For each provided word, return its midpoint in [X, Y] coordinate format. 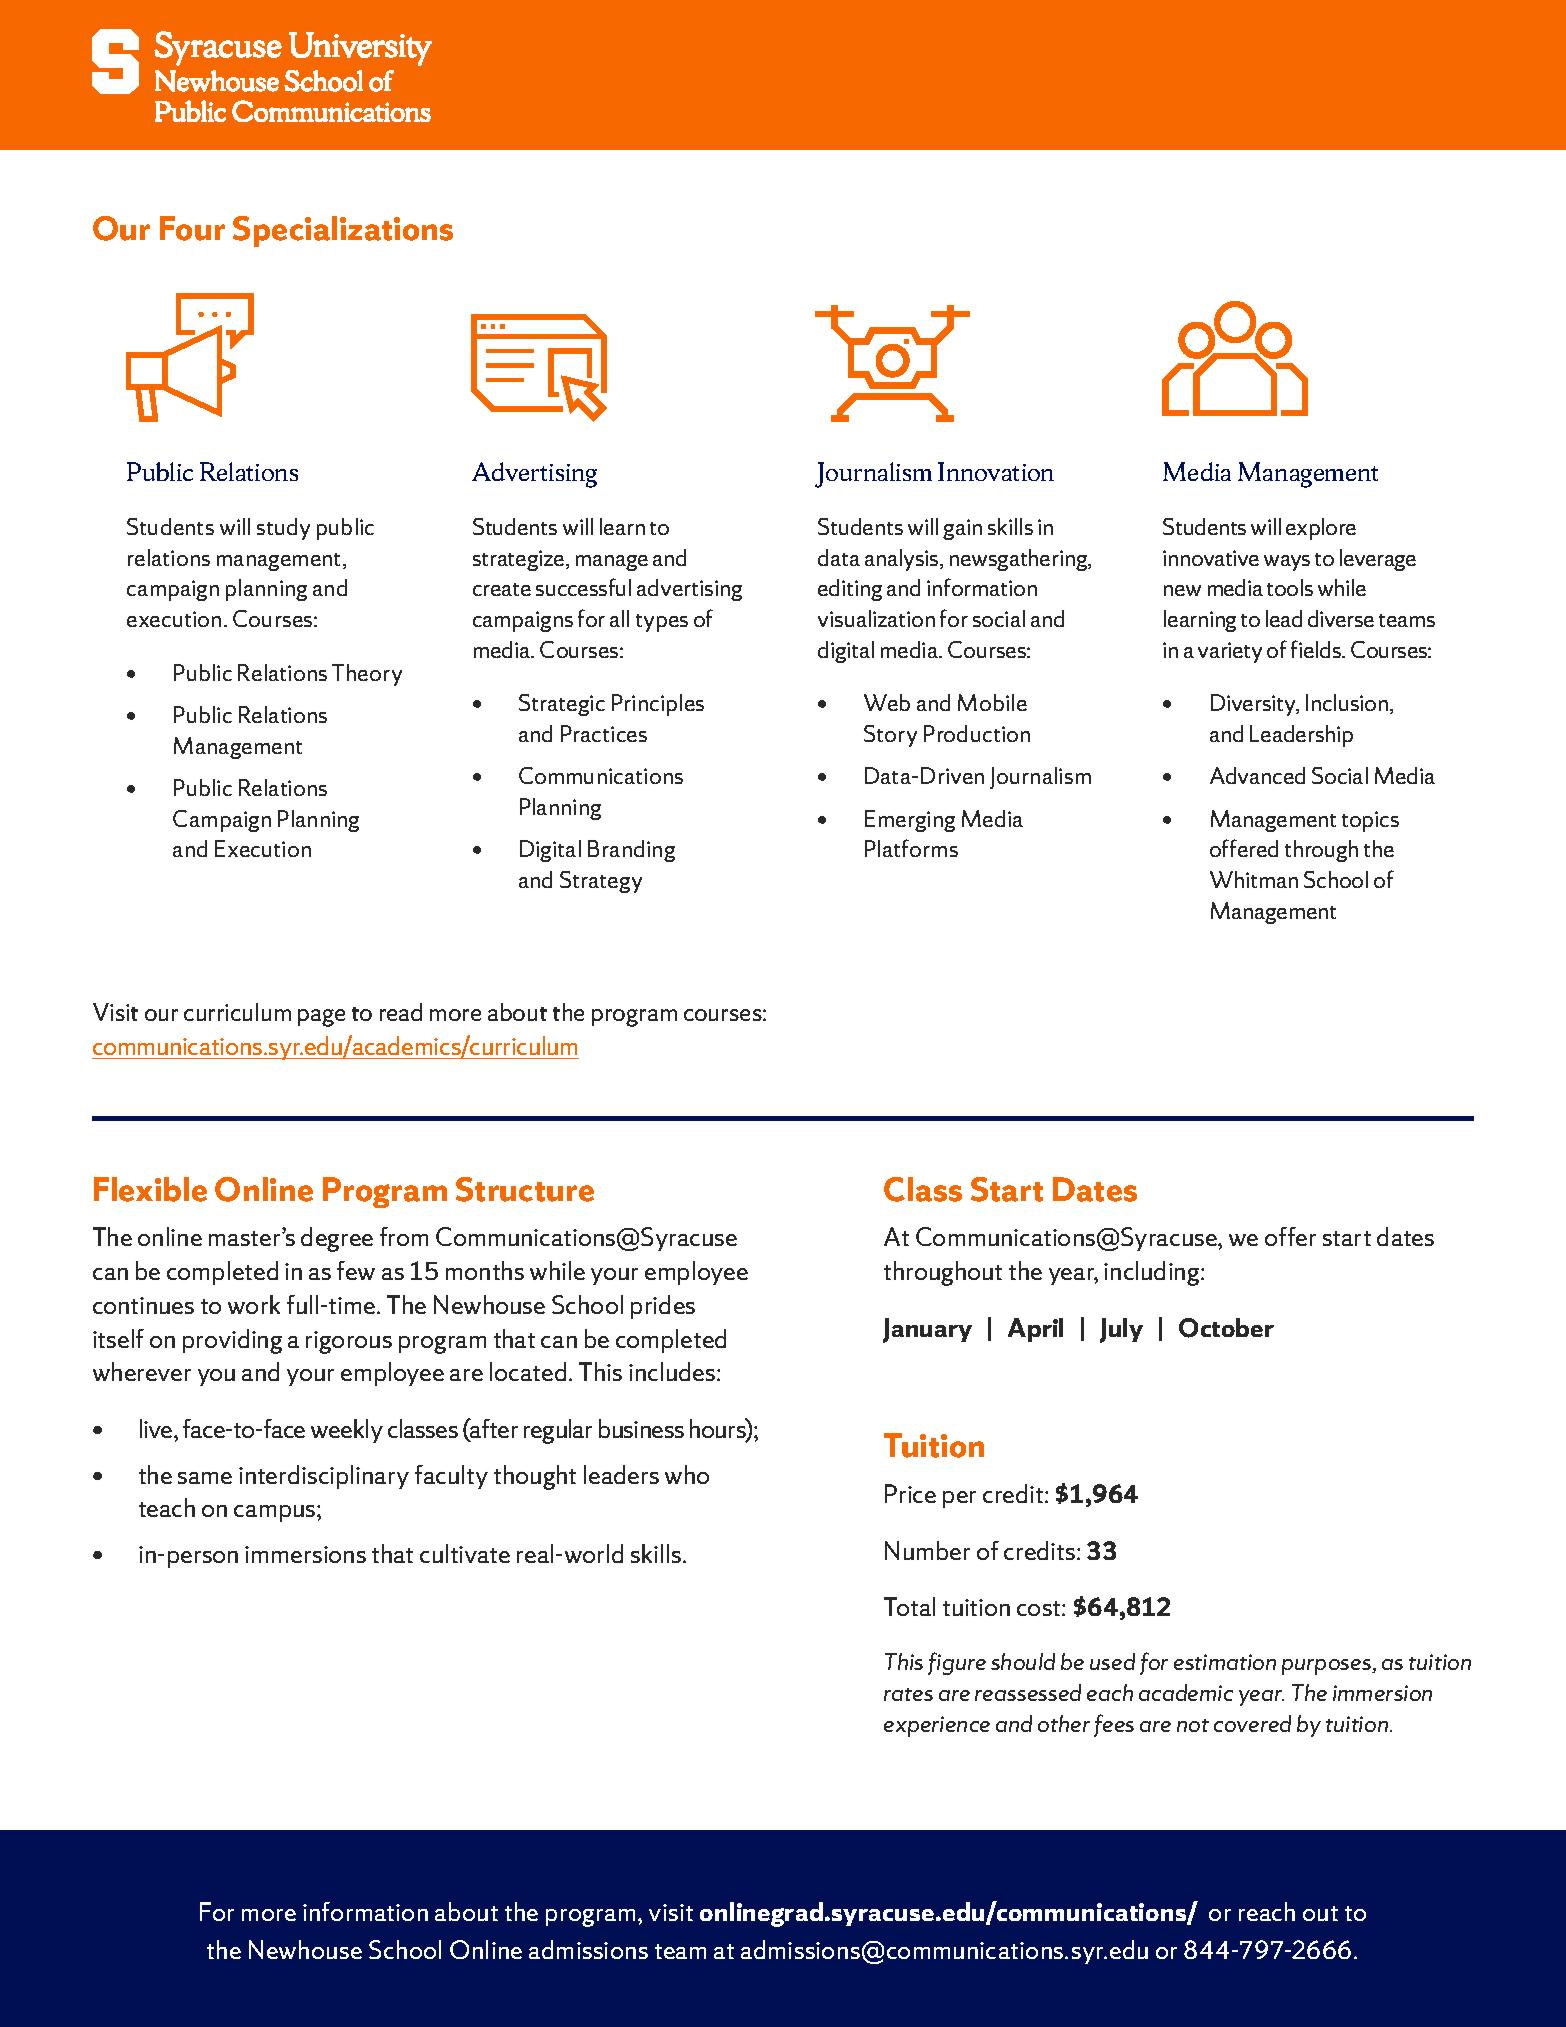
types [662, 623]
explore [1321, 529]
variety [1230, 652]
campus [276, 1513]
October [1226, 1328]
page [321, 1018]
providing [232, 1341]
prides [663, 1307]
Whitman [1254, 879]
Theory [367, 675]
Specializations [343, 231]
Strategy [601, 882]
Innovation [996, 471]
